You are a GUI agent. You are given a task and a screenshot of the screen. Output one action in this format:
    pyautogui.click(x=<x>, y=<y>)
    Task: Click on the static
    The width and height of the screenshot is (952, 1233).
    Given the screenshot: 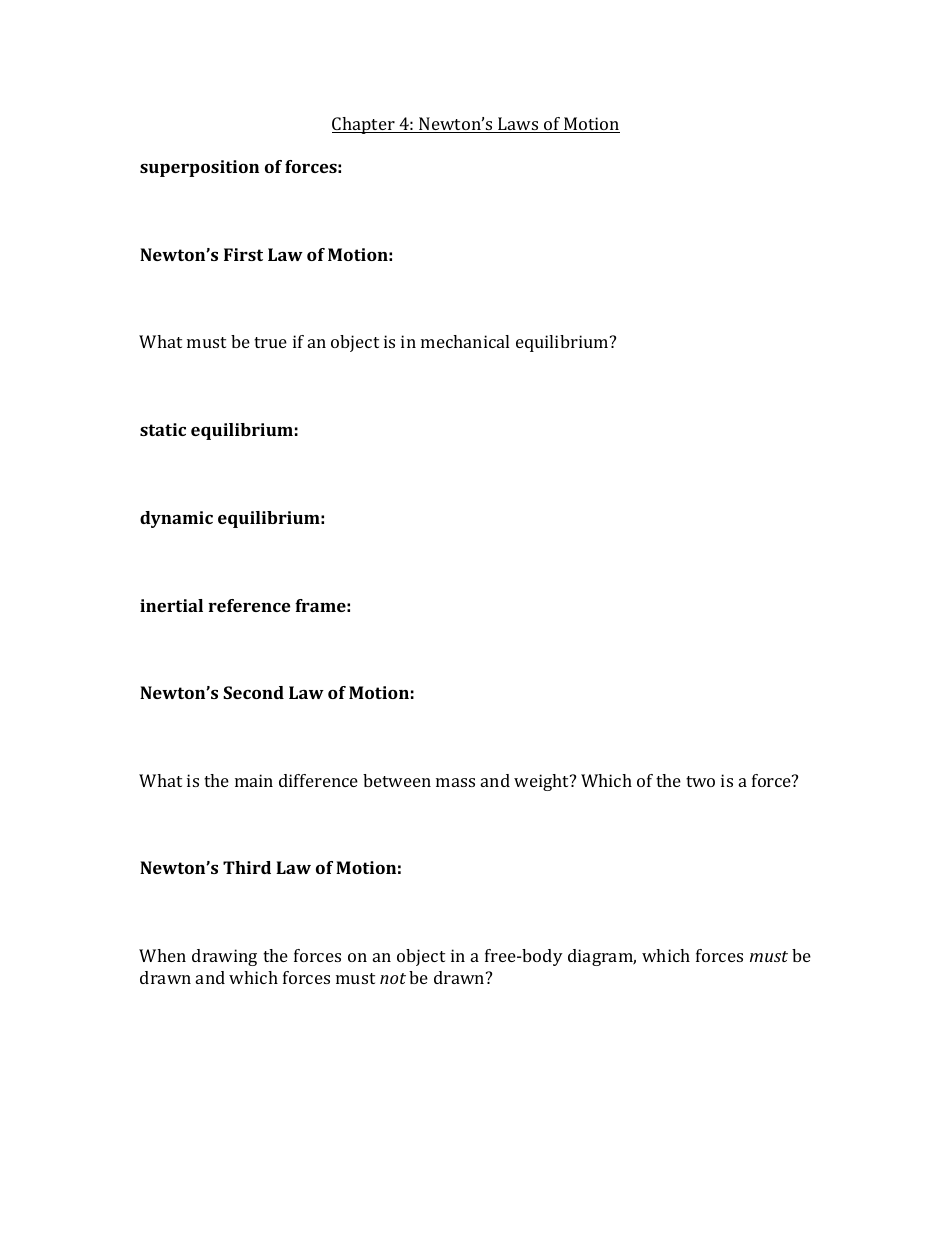 What is the action you would take?
    pyautogui.click(x=163, y=429)
